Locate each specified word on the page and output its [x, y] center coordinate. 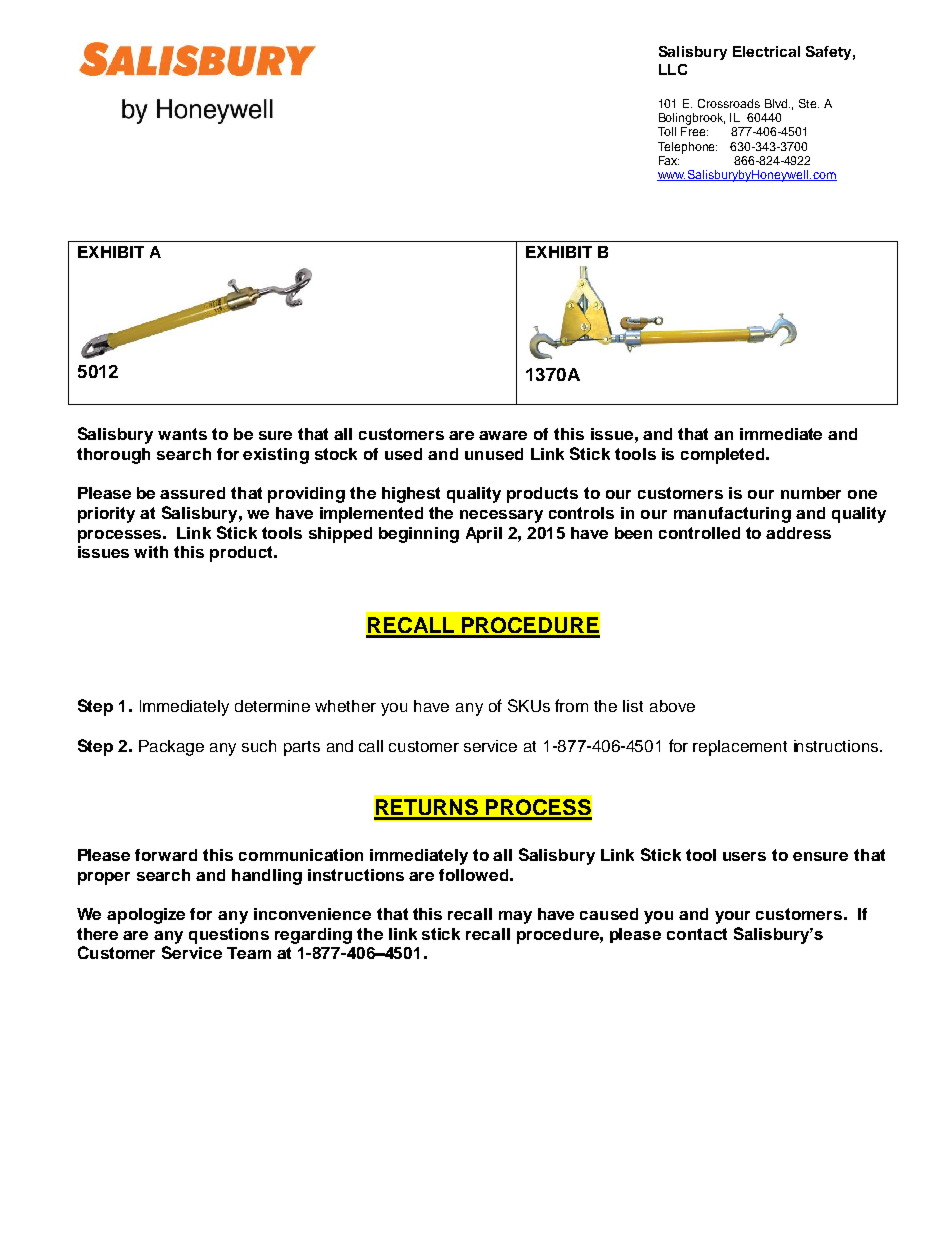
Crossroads [729, 103]
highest [411, 495]
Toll [667, 131]
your [732, 917]
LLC [673, 69]
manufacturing [732, 515]
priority [106, 515]
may [515, 917]
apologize [146, 916]
